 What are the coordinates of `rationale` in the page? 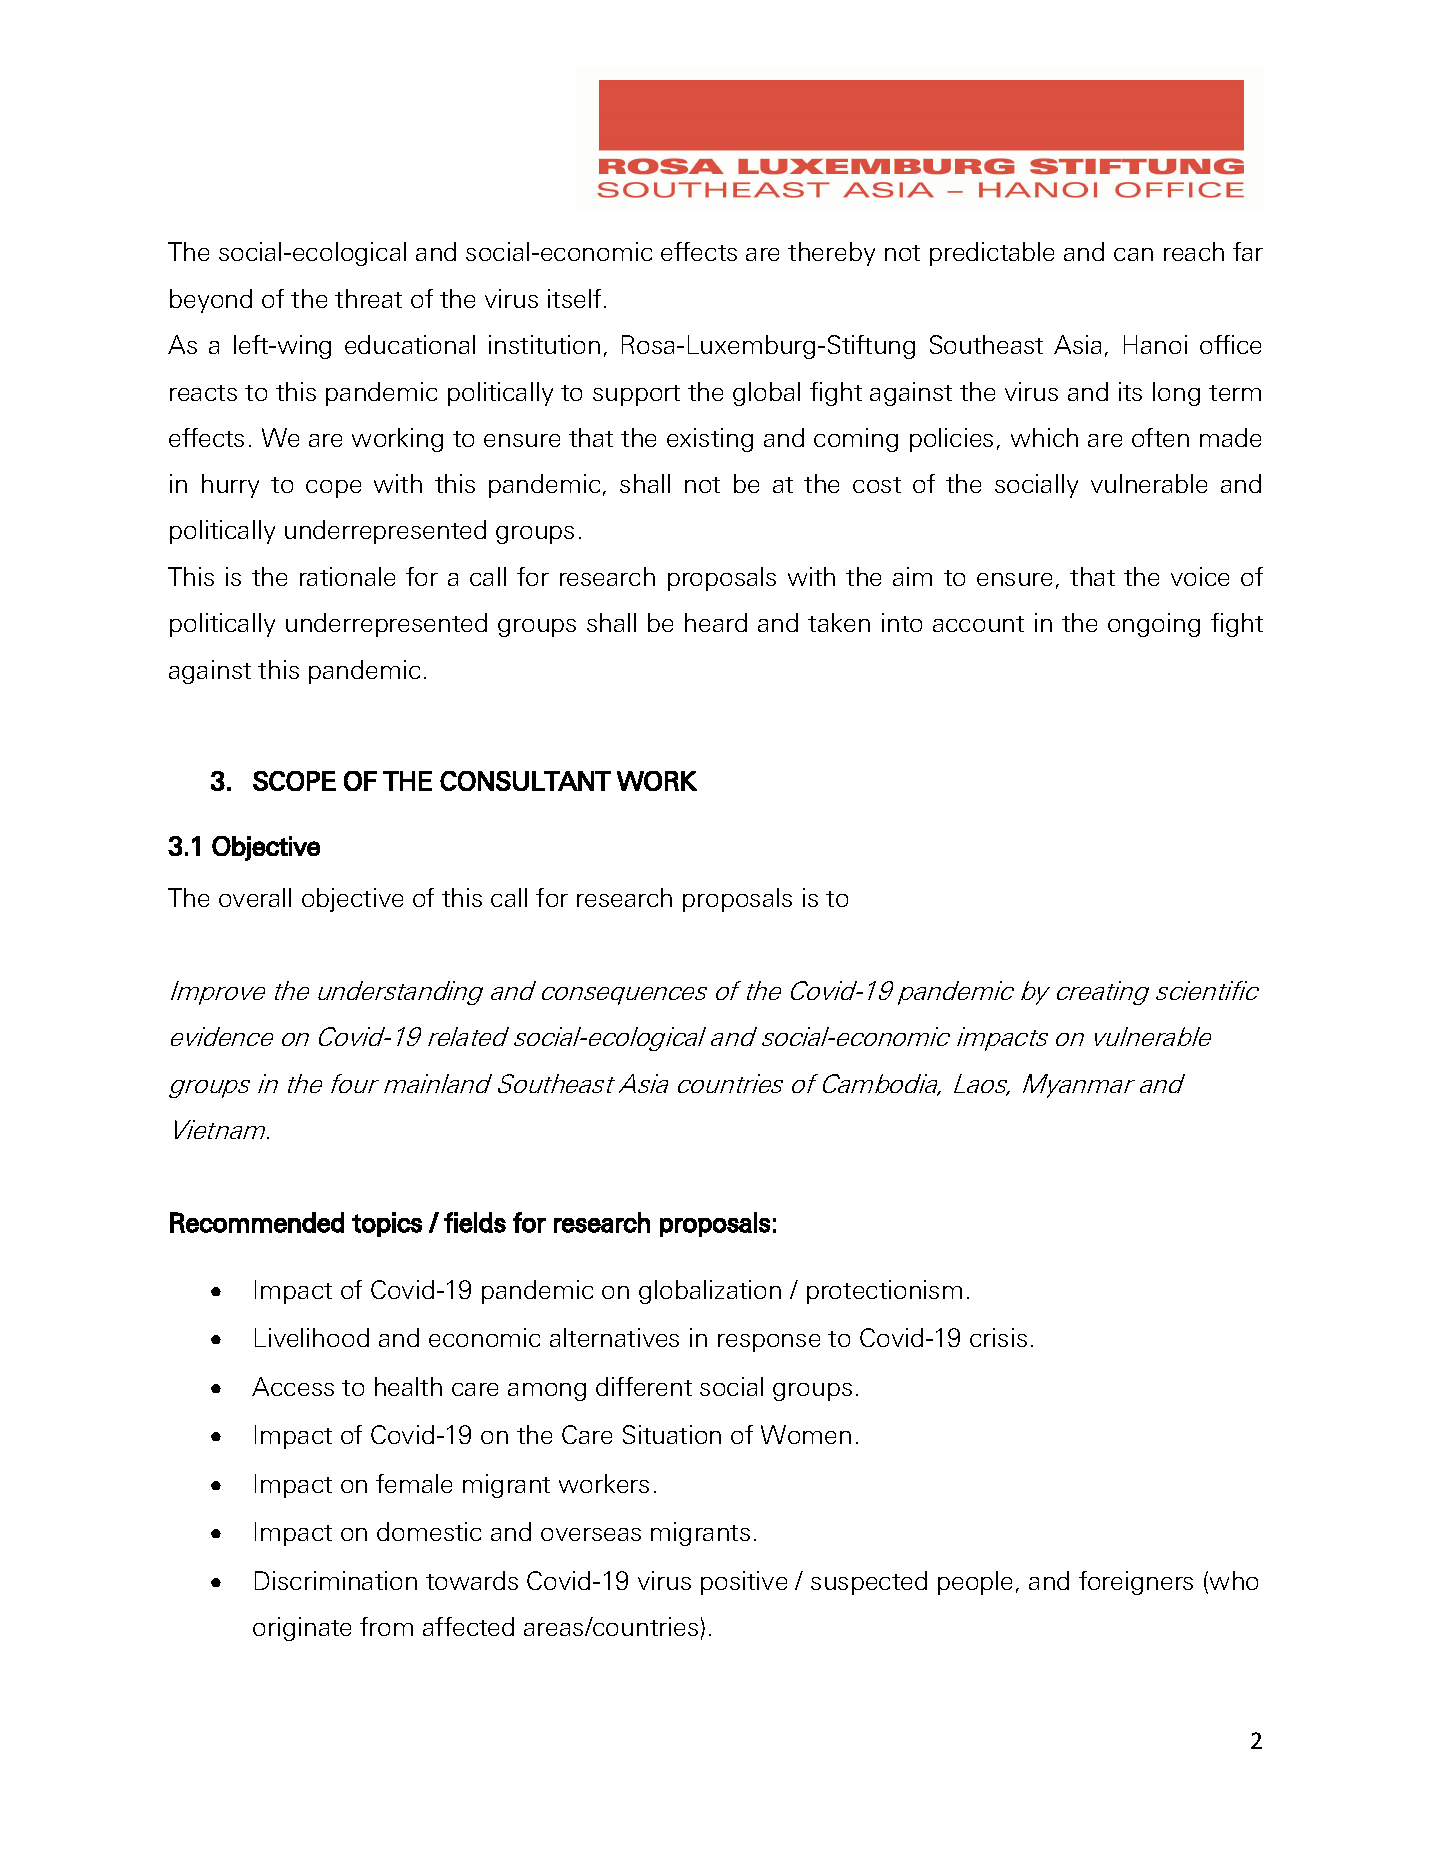 It's located at (347, 576).
